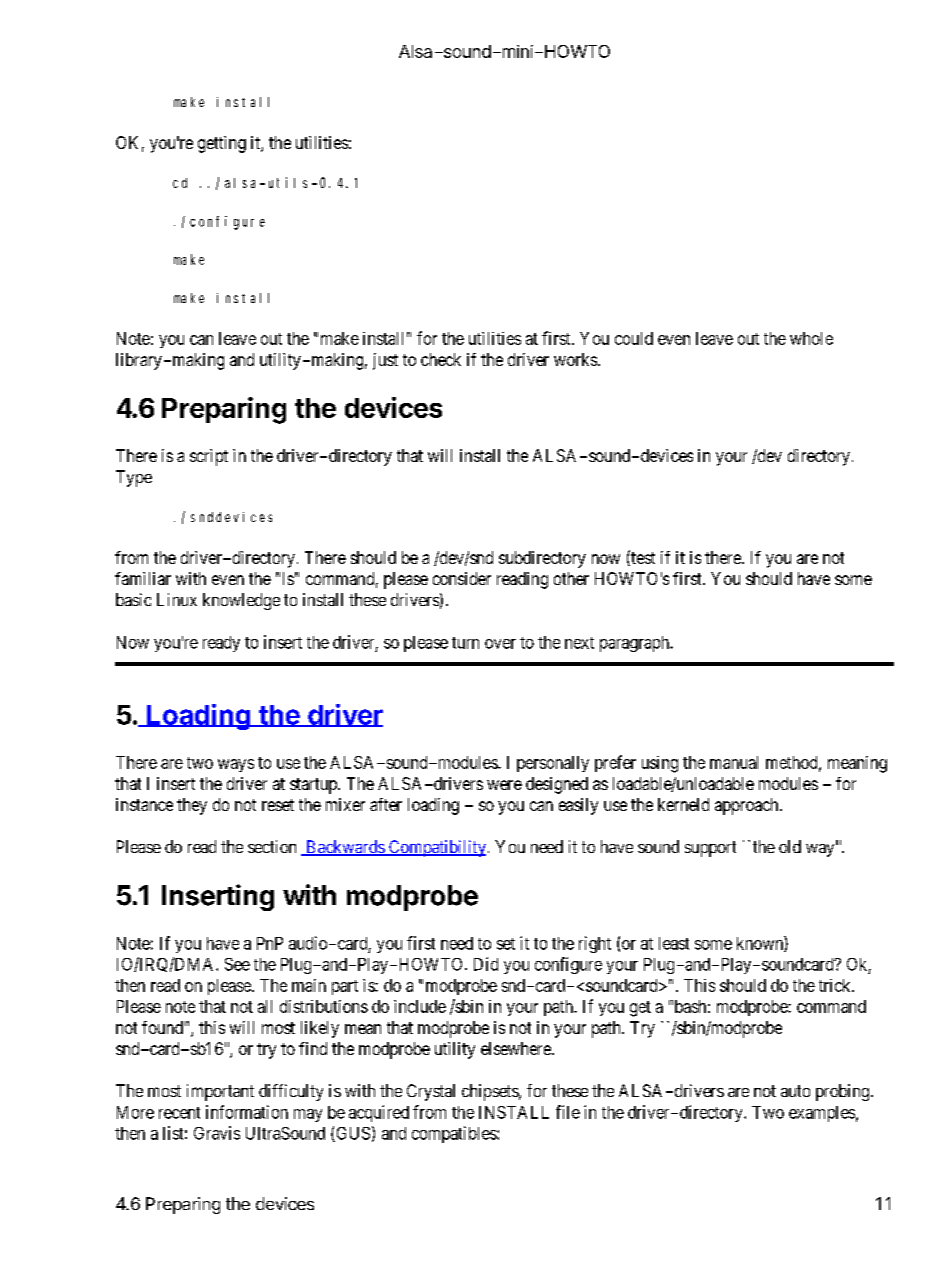  I want to click on over, so click(500, 644).
